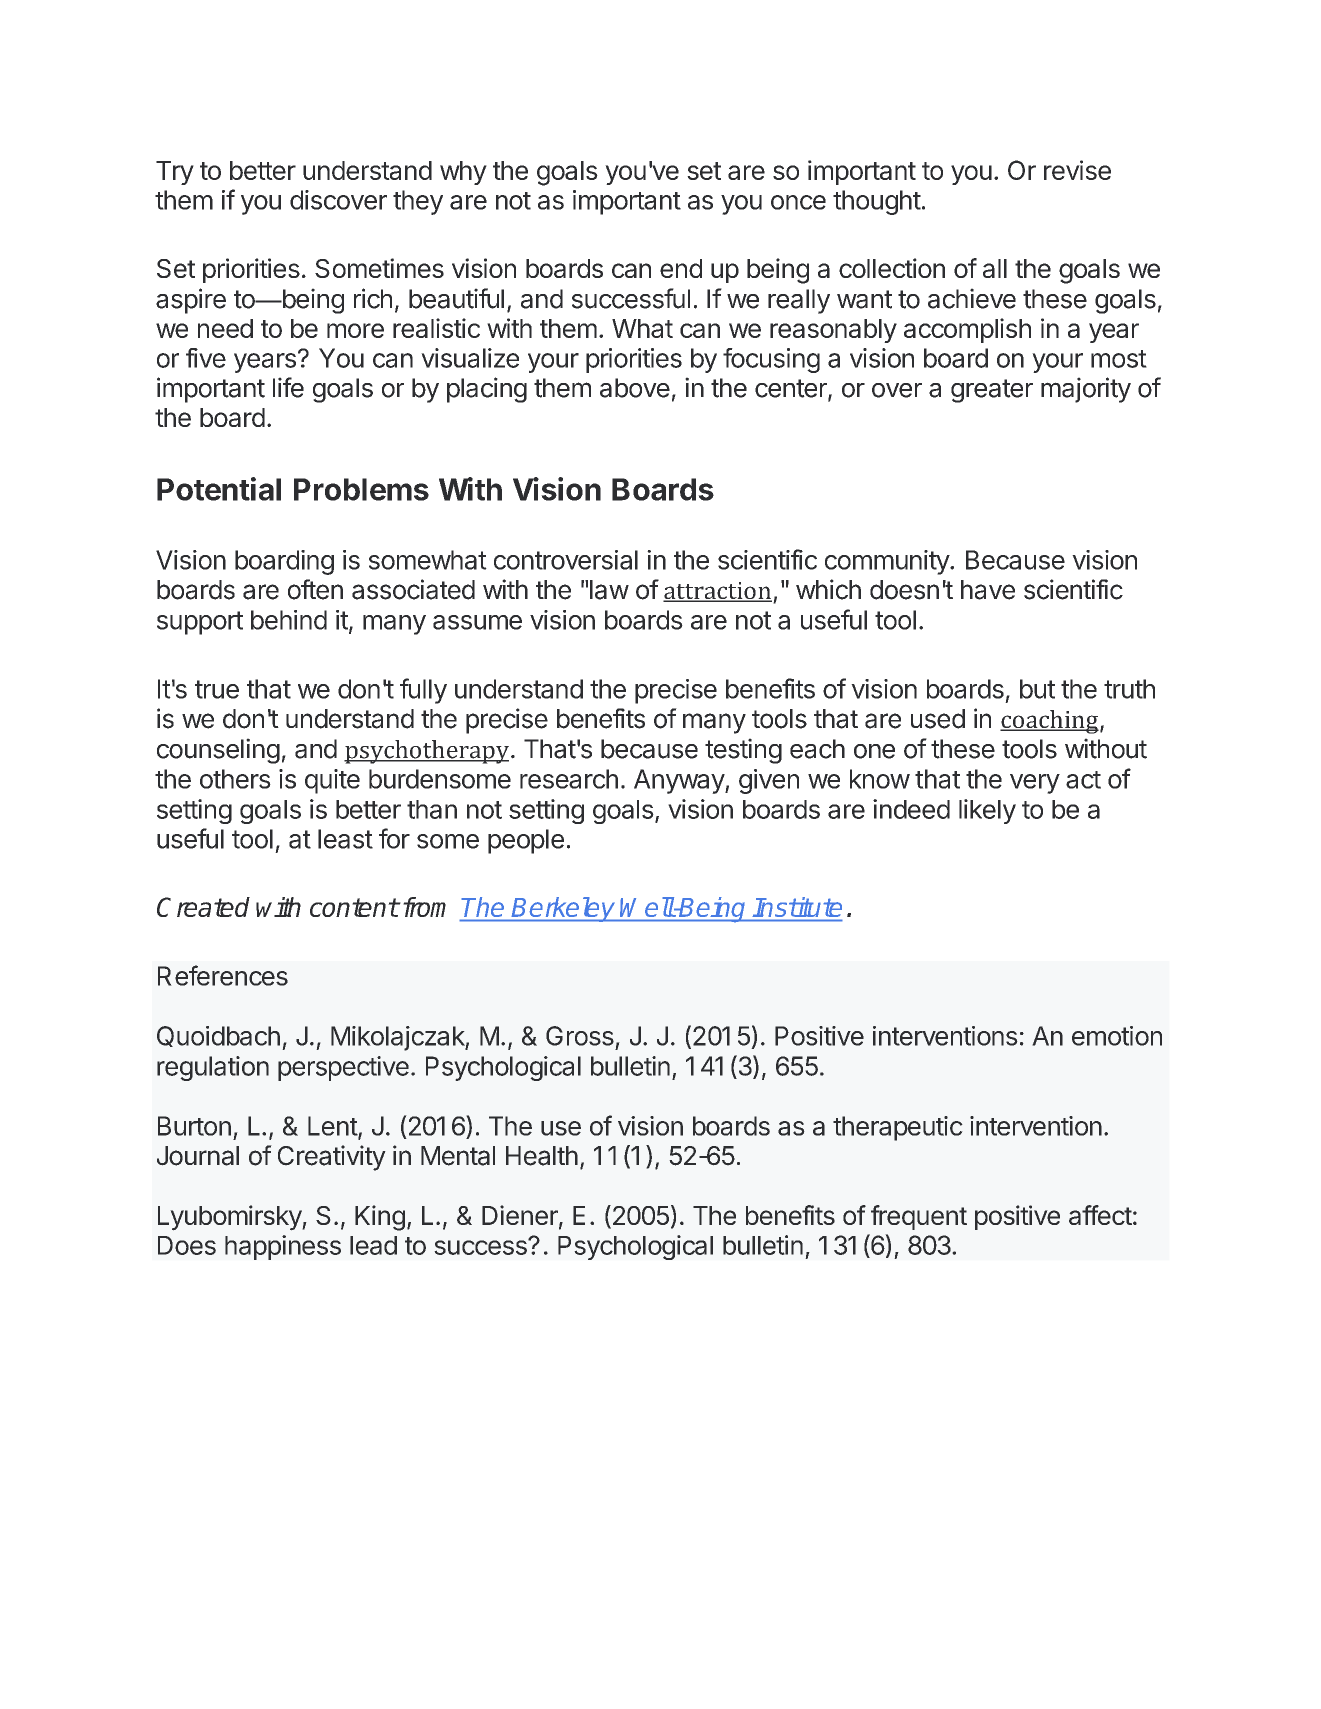 The image size is (1321, 1709). Describe the element at coordinates (681, 268) in the screenshot. I see `end` at that location.
